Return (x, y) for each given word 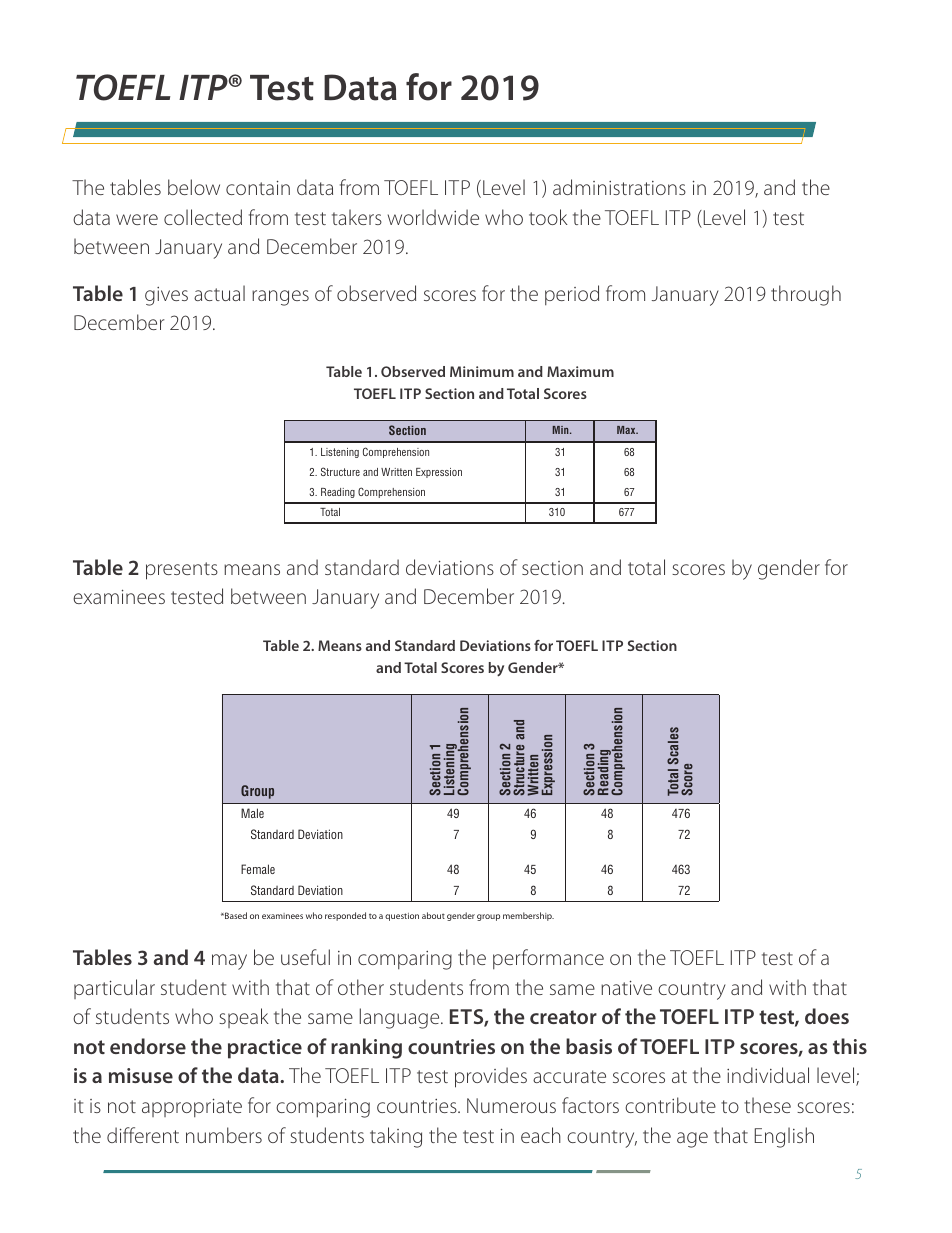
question (402, 917)
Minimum (482, 371)
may (229, 962)
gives (166, 296)
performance (548, 959)
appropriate (192, 1107)
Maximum (580, 371)
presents (182, 571)
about (433, 915)
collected (203, 217)
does (827, 1016)
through (806, 295)
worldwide (433, 217)
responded (345, 916)
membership (528, 916)
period (572, 295)
